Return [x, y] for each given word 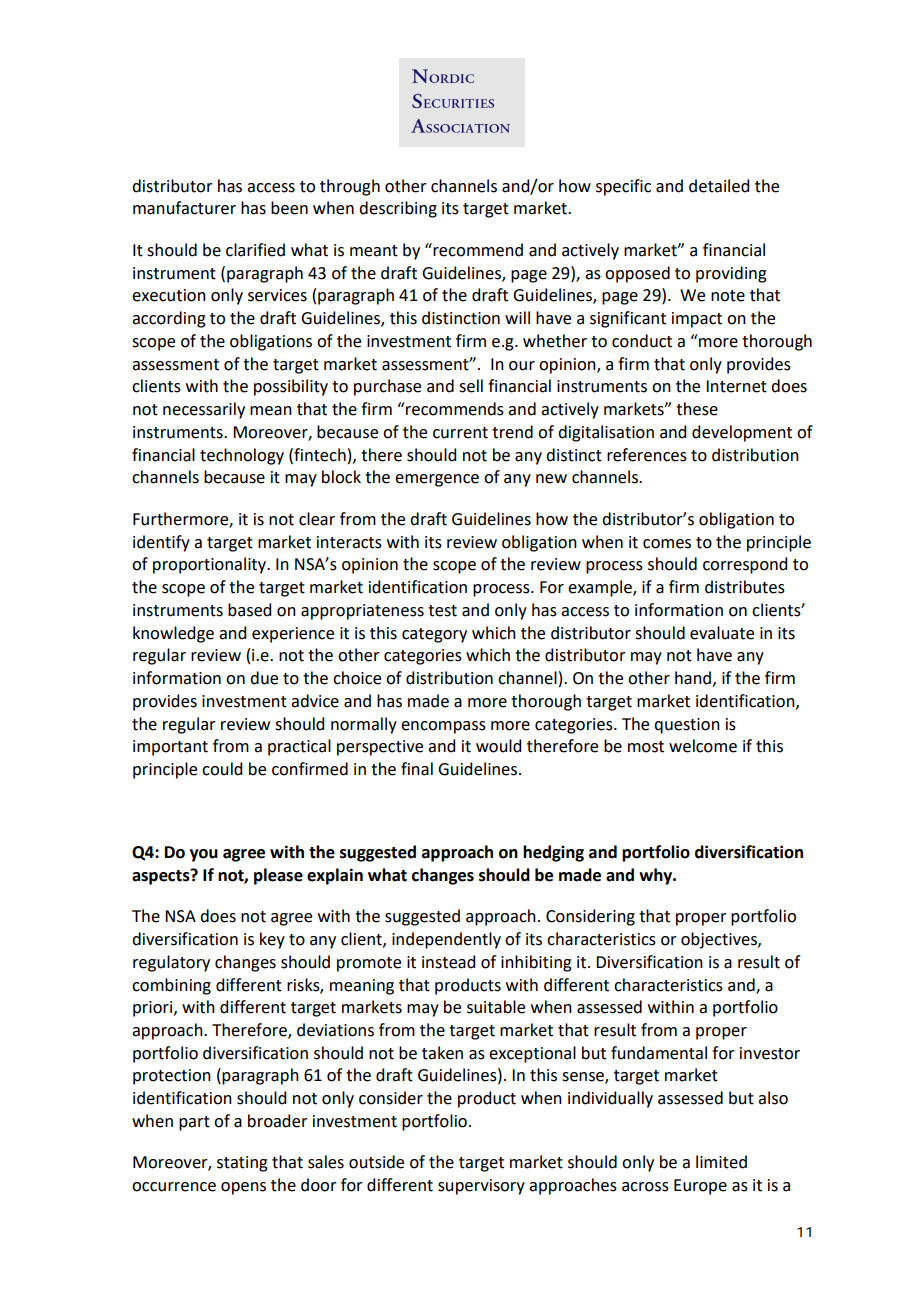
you [204, 855]
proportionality [211, 565]
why [657, 876]
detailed [719, 186]
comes [667, 544]
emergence [437, 480]
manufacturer [184, 208]
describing [398, 209]
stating [242, 1164]
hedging [553, 853]
